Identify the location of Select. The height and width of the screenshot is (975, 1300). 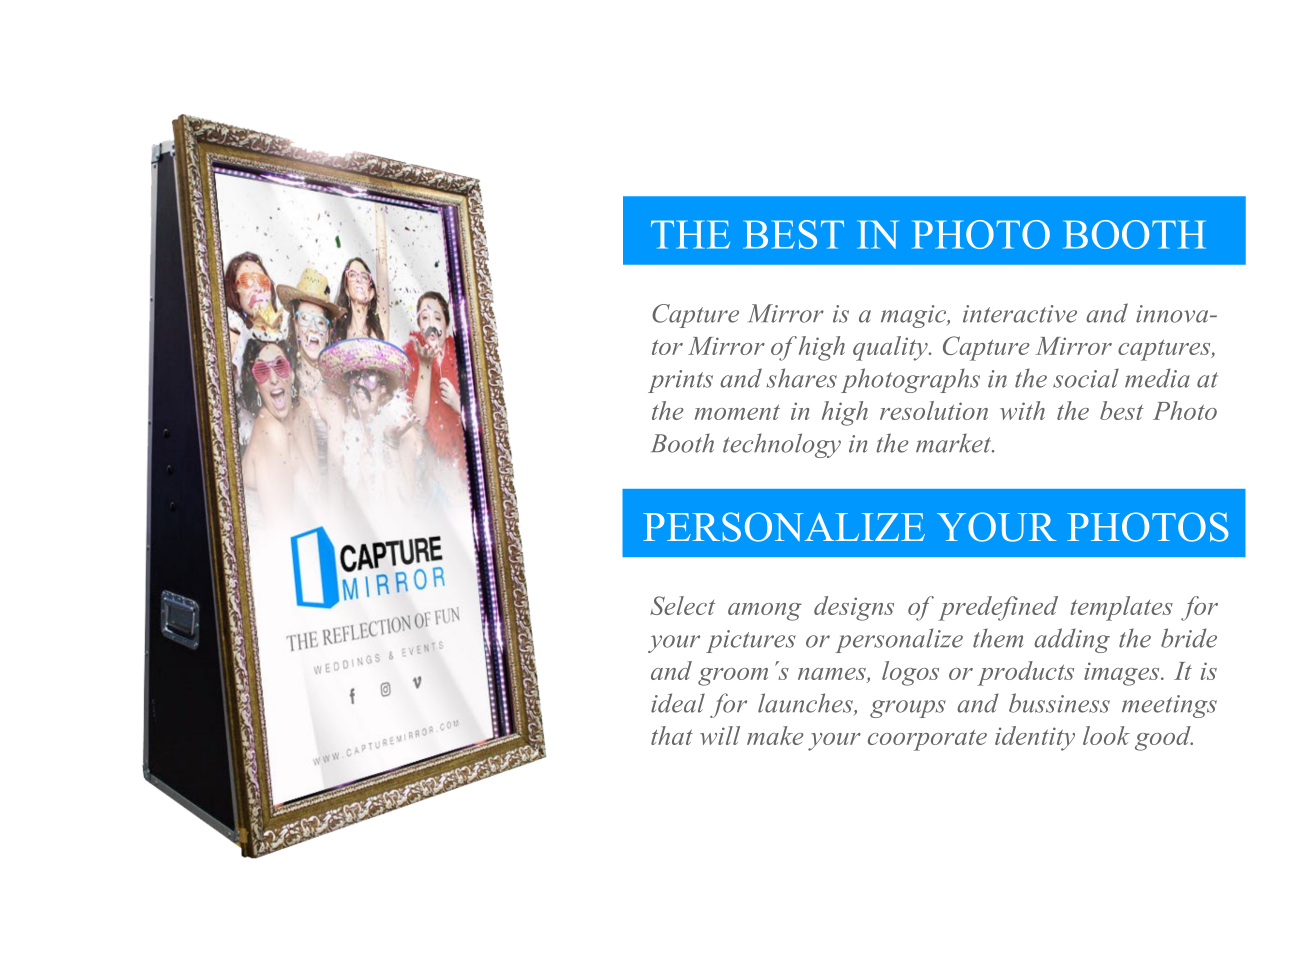
(682, 605).
